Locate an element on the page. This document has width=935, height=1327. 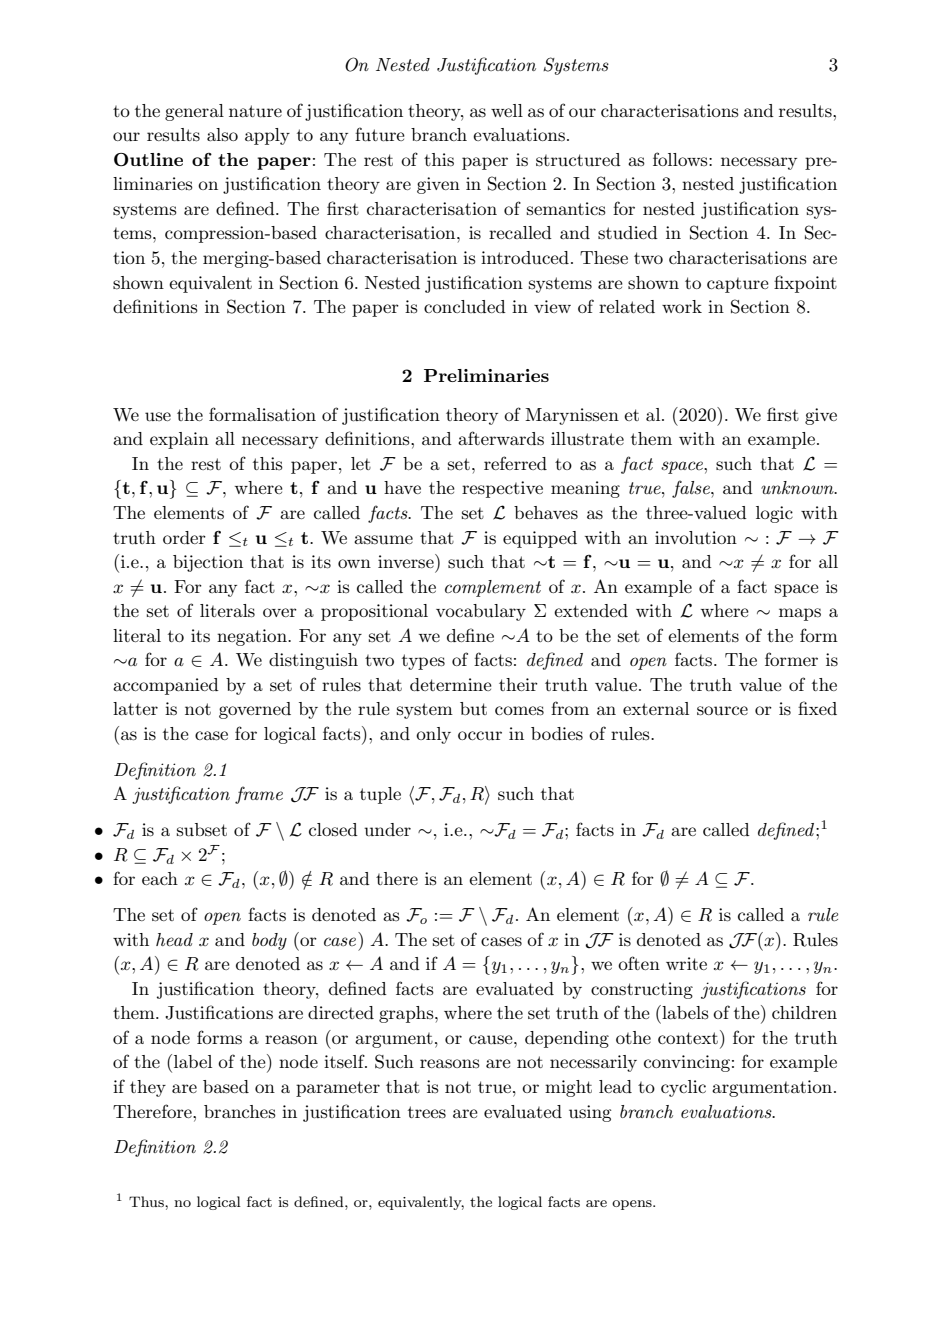
also is located at coordinates (222, 134).
